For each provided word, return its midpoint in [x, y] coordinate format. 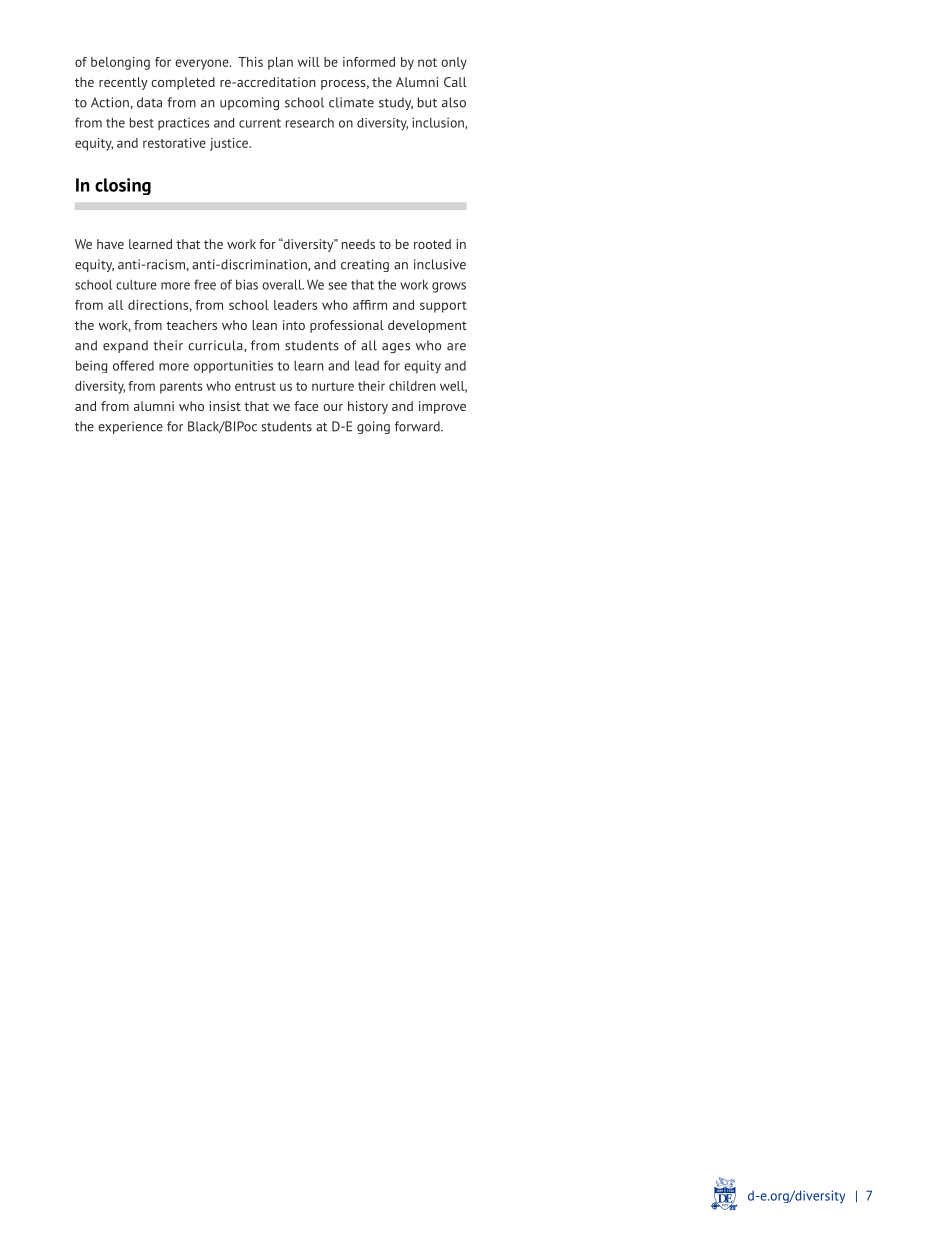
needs [358, 244]
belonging [120, 63]
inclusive [440, 264]
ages [396, 348]
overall [283, 284]
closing [123, 186]
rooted [432, 244]
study [396, 103]
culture [136, 284]
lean [264, 325]
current [260, 123]
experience [130, 427]
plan [280, 63]
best [142, 122]
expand [125, 346]
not [427, 62]
